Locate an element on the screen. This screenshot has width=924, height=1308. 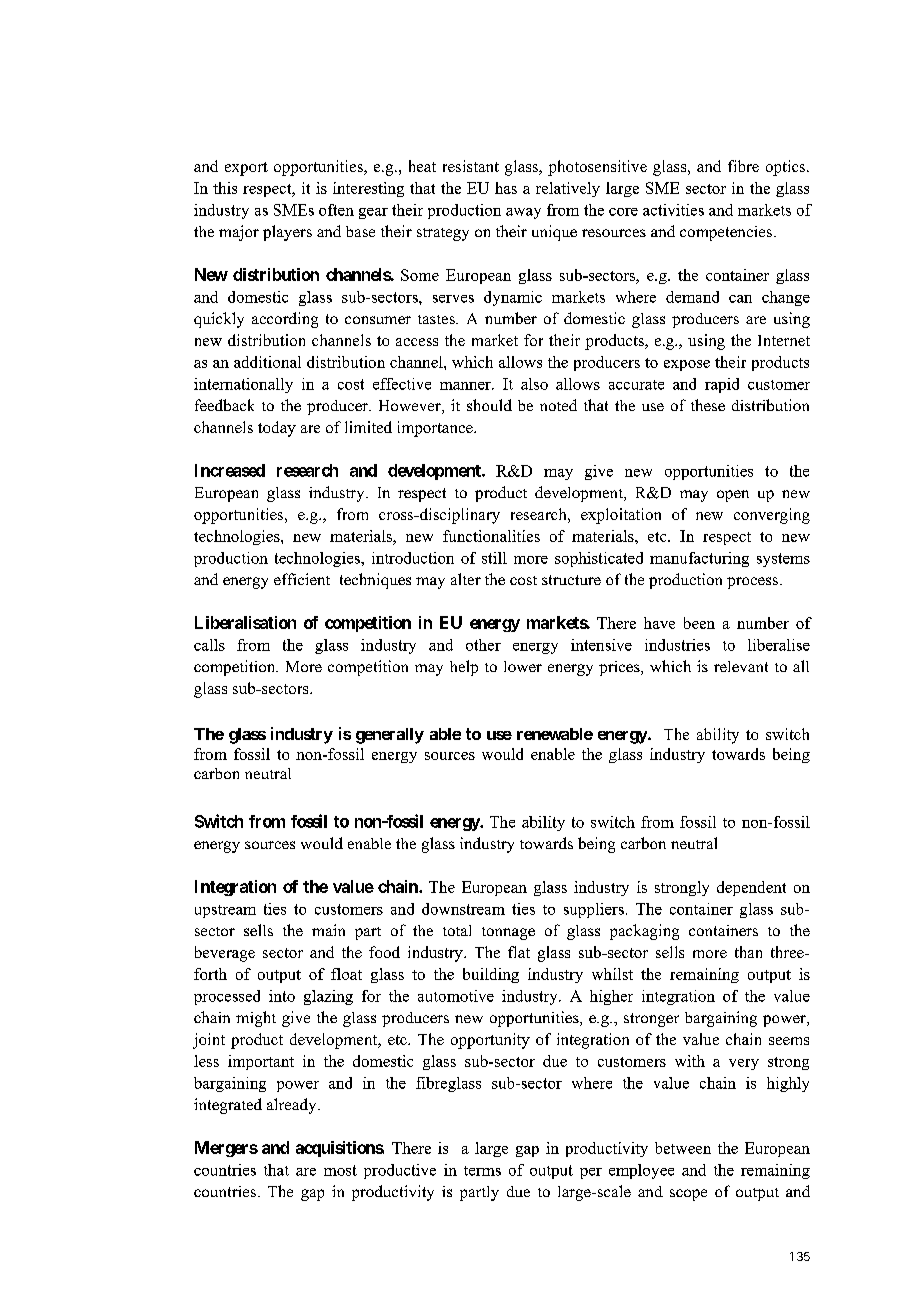
competencies is located at coordinates (726, 233).
